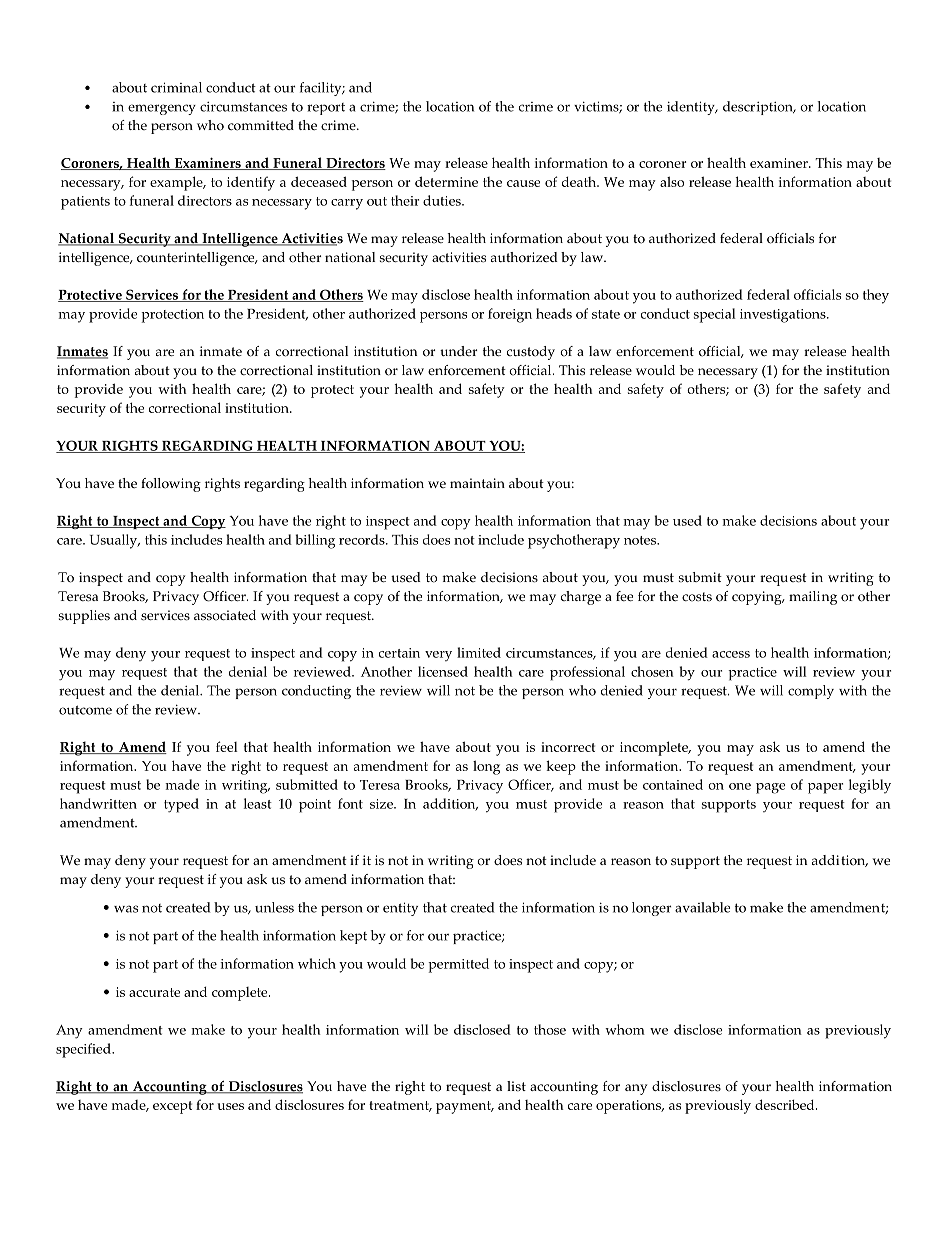 This screenshot has height=1233, width=952. I want to click on investigations, so click(784, 316).
